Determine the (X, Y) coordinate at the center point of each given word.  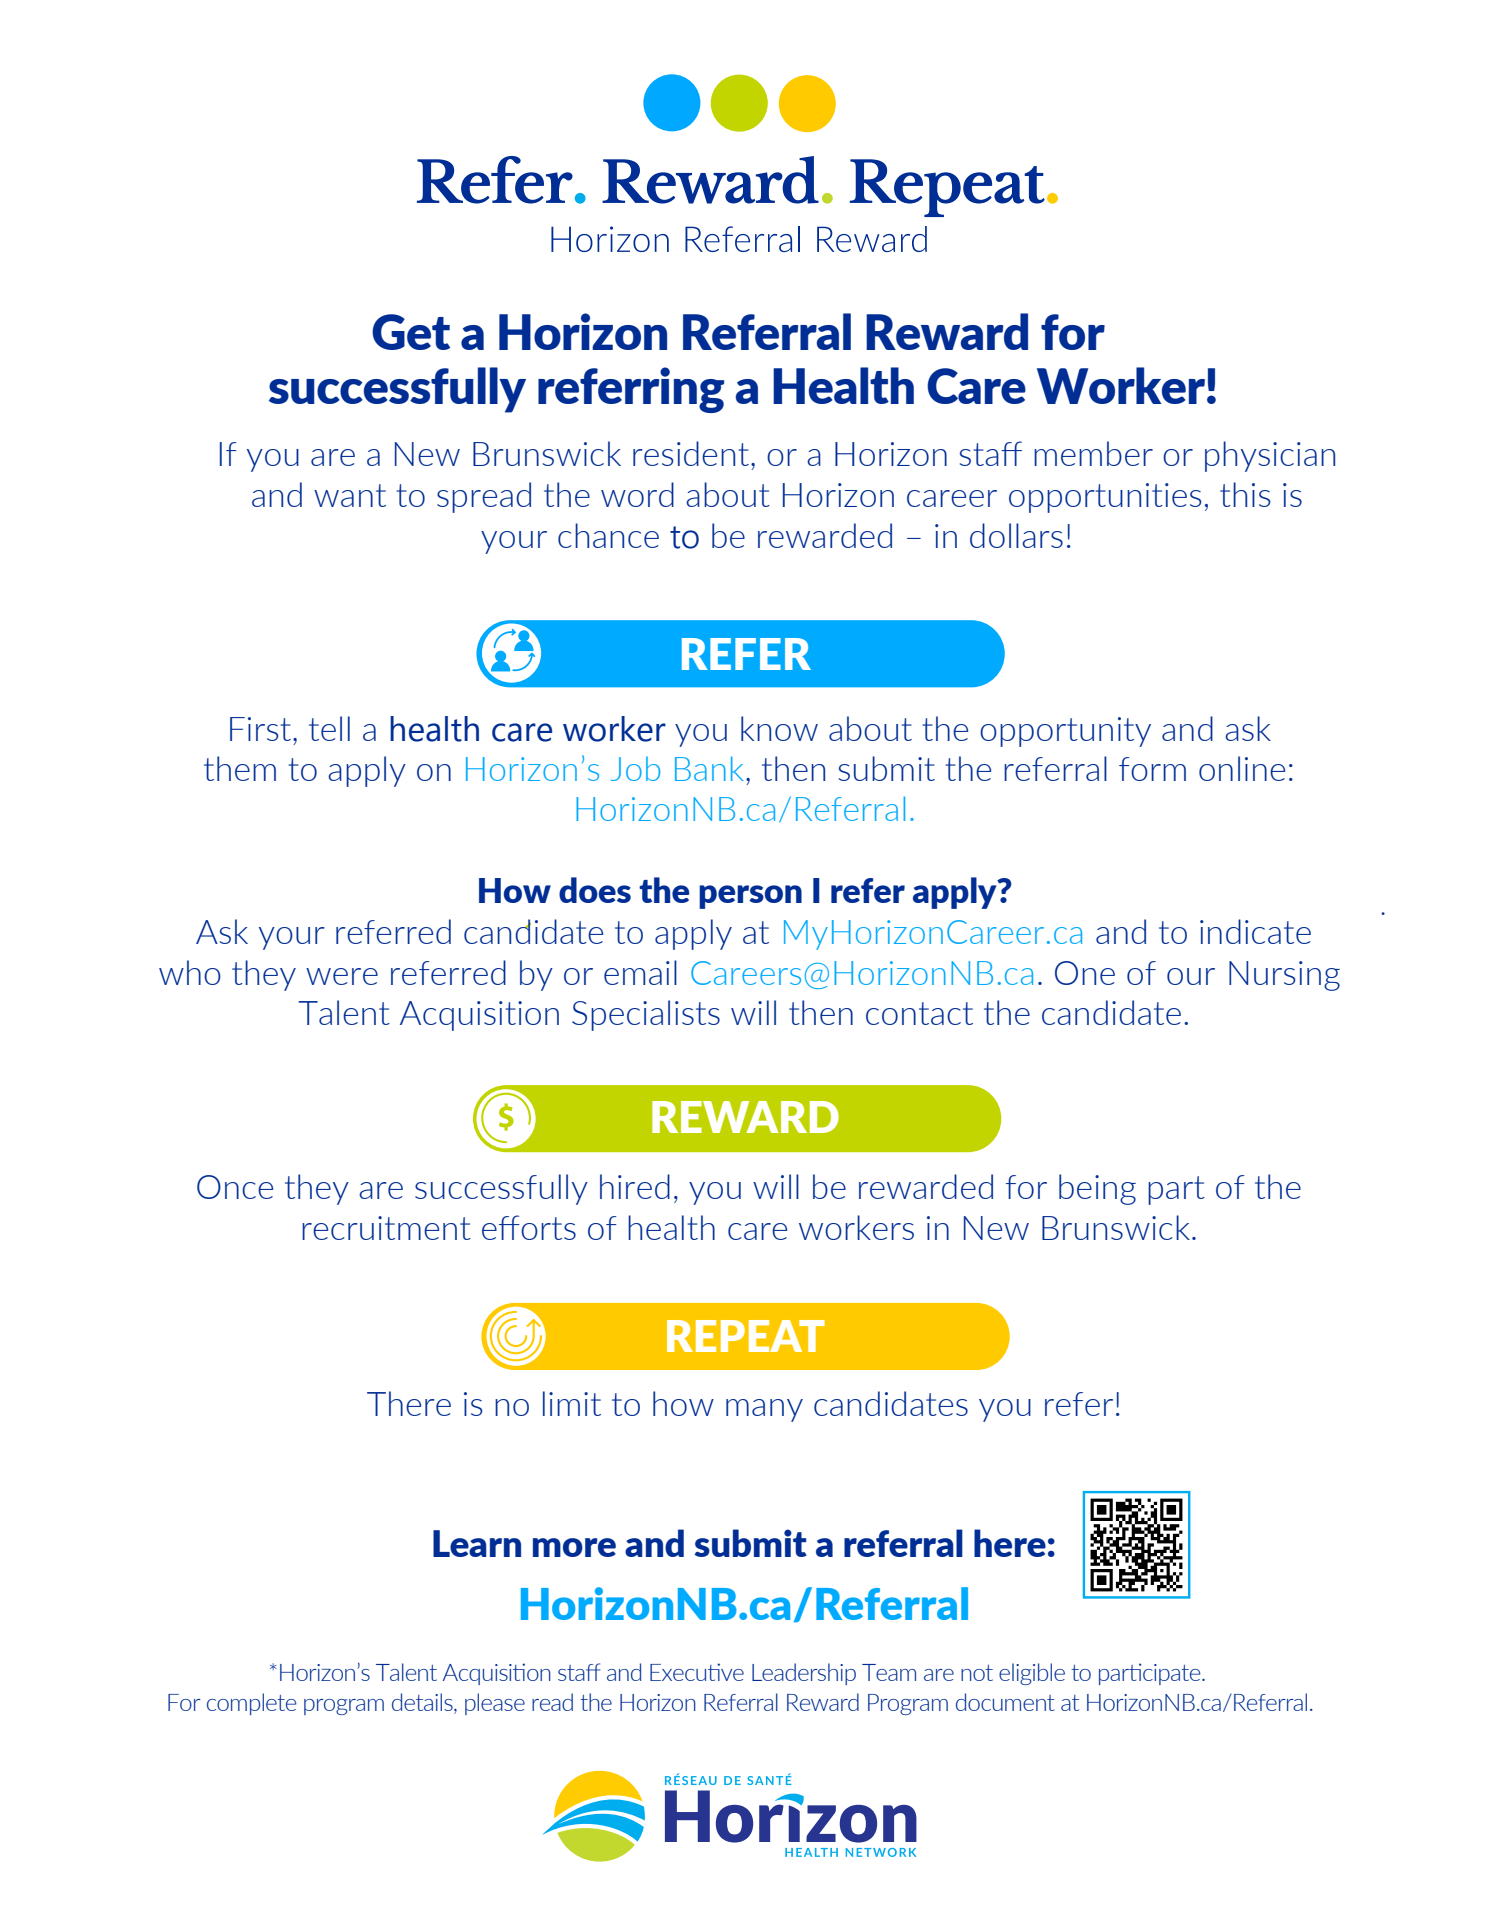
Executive (697, 1672)
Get (411, 332)
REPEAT (746, 1336)
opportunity (1065, 732)
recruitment (386, 1228)
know (779, 728)
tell (329, 728)
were (342, 976)
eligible (1032, 1674)
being (1097, 1189)
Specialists (646, 1015)
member (1093, 453)
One (1085, 973)
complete (252, 1704)
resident (691, 453)
